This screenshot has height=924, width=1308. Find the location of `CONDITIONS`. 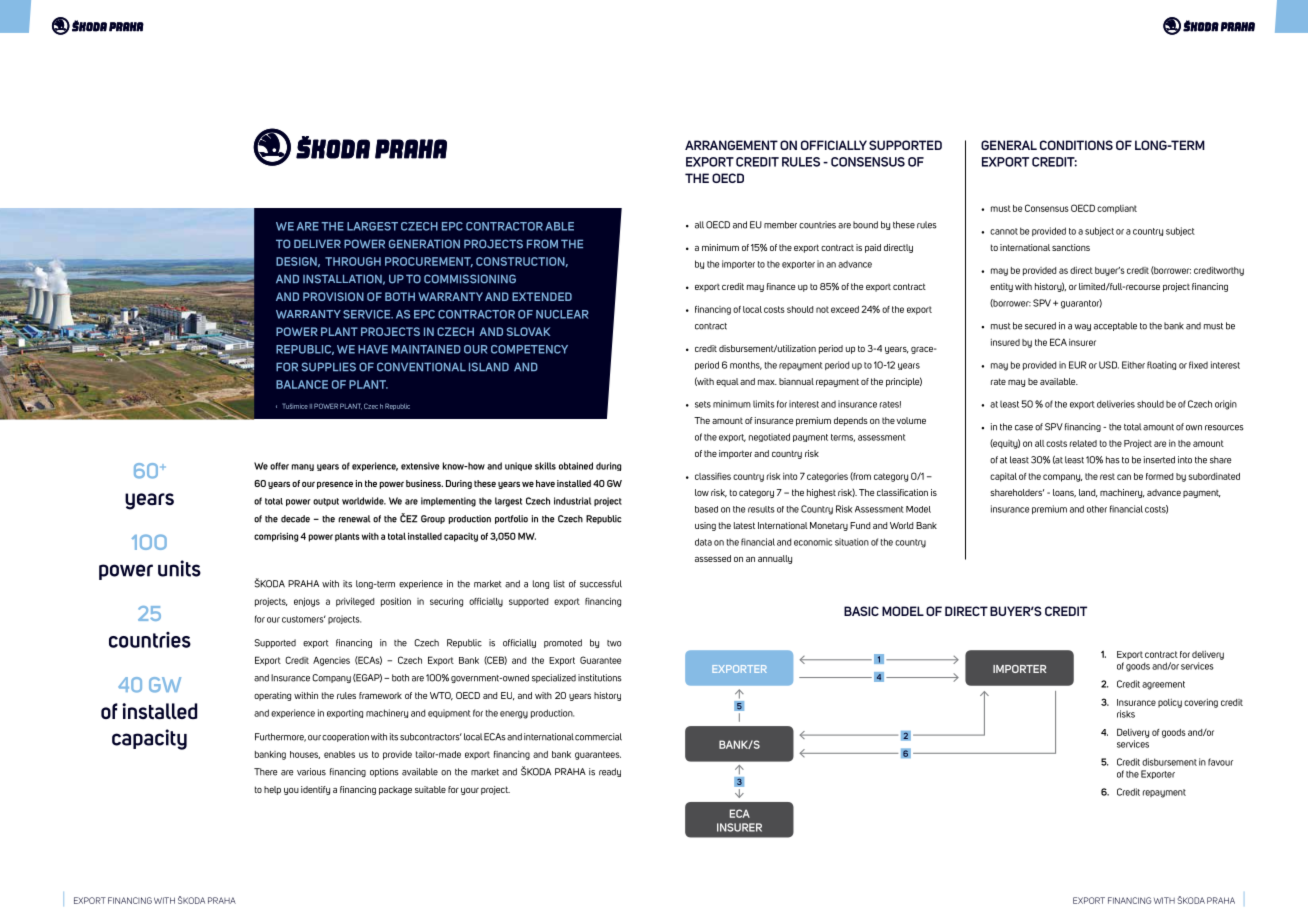

CONDITIONS is located at coordinates (1076, 145).
